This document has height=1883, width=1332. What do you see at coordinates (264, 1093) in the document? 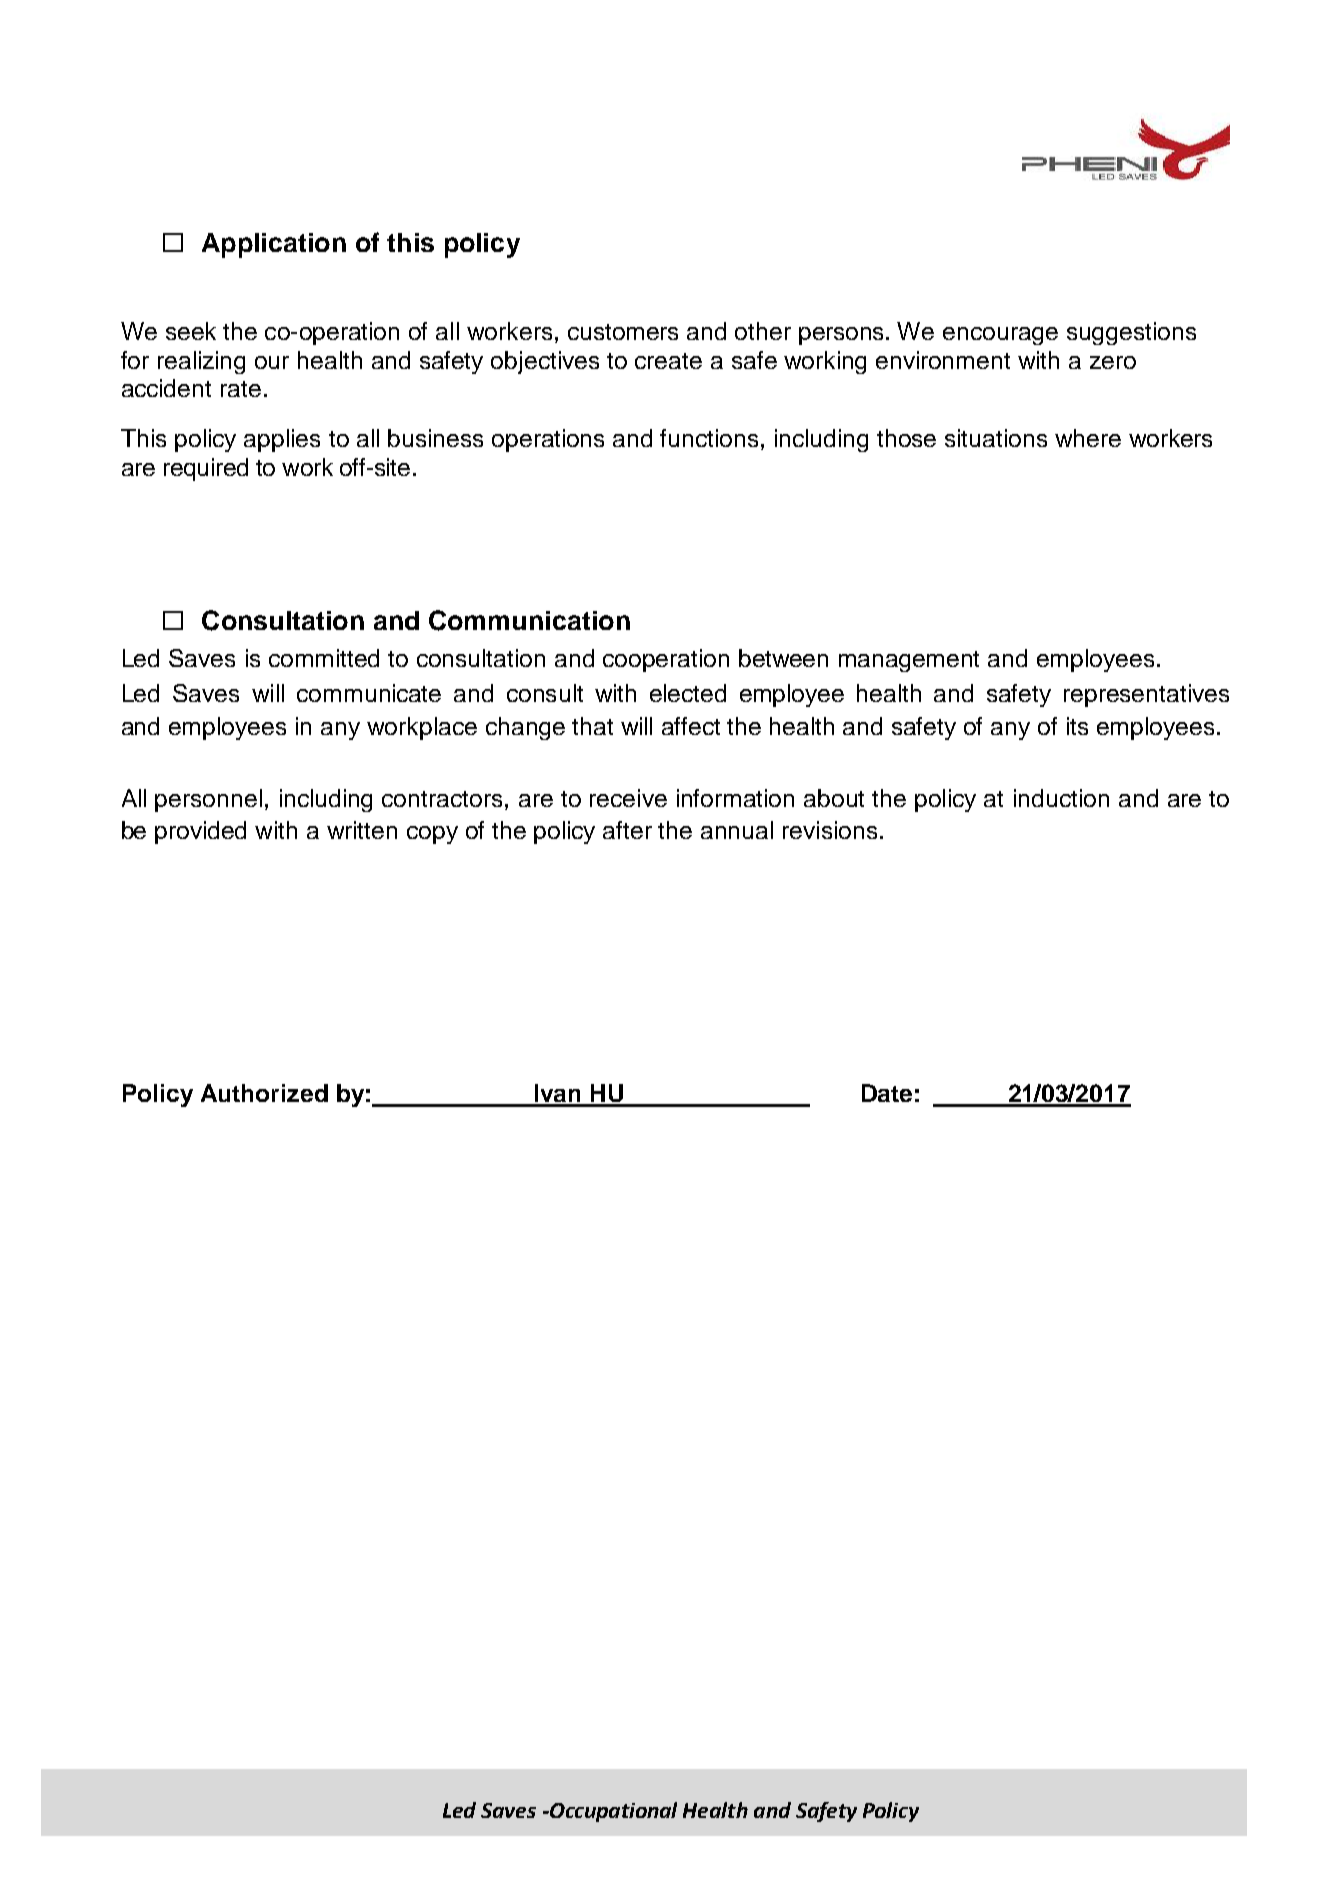
I see `Authorized` at bounding box center [264, 1093].
